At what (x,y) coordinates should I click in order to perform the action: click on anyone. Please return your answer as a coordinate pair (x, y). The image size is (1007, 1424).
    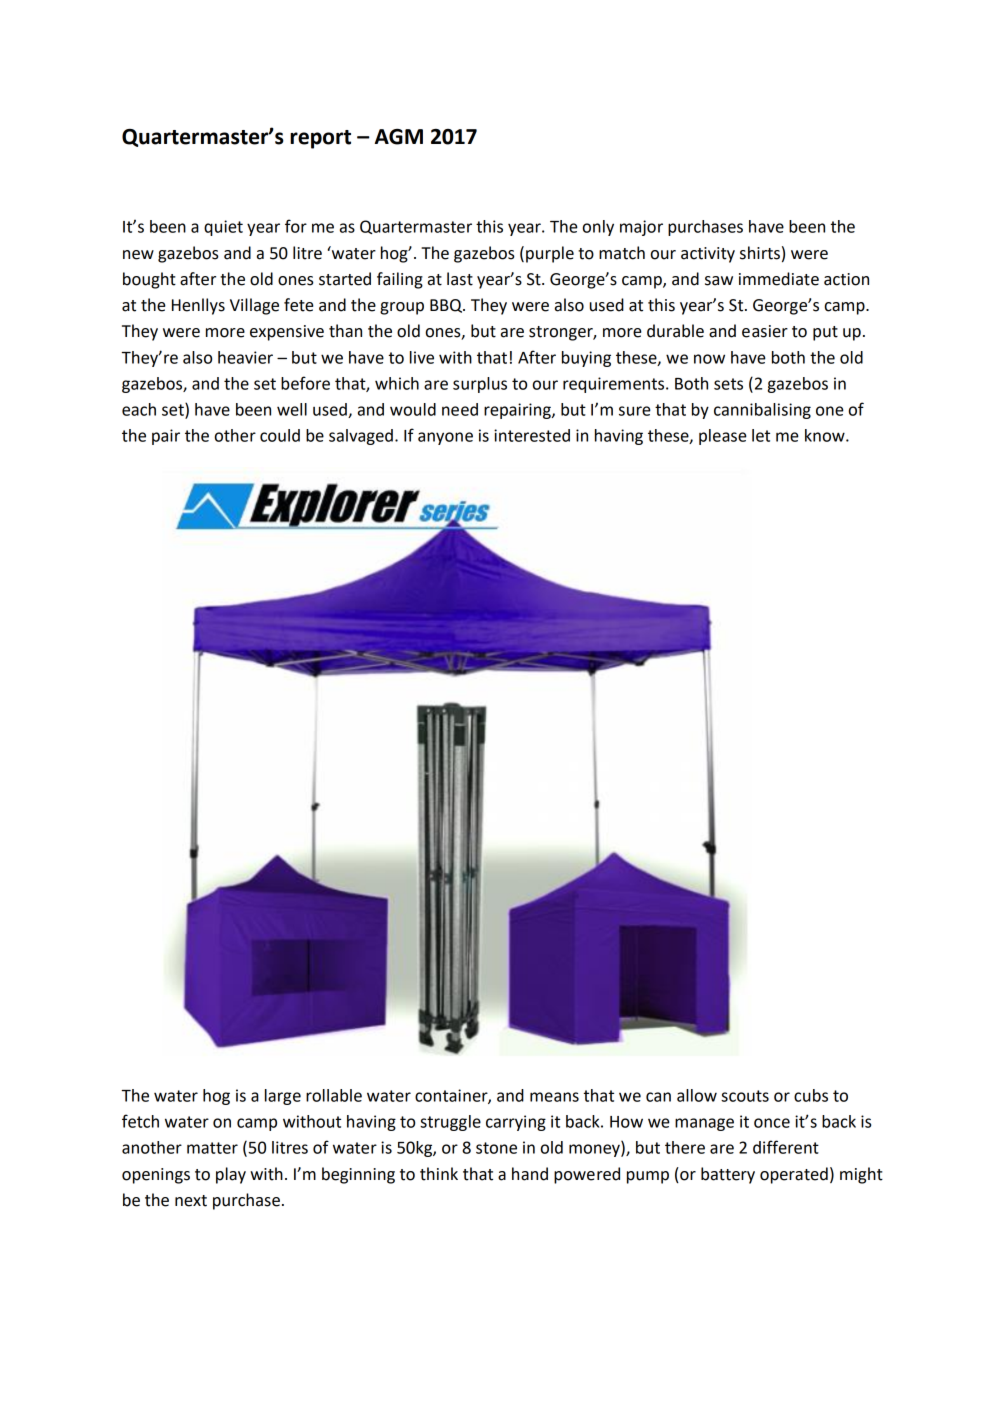
    Looking at the image, I should click on (445, 438).
